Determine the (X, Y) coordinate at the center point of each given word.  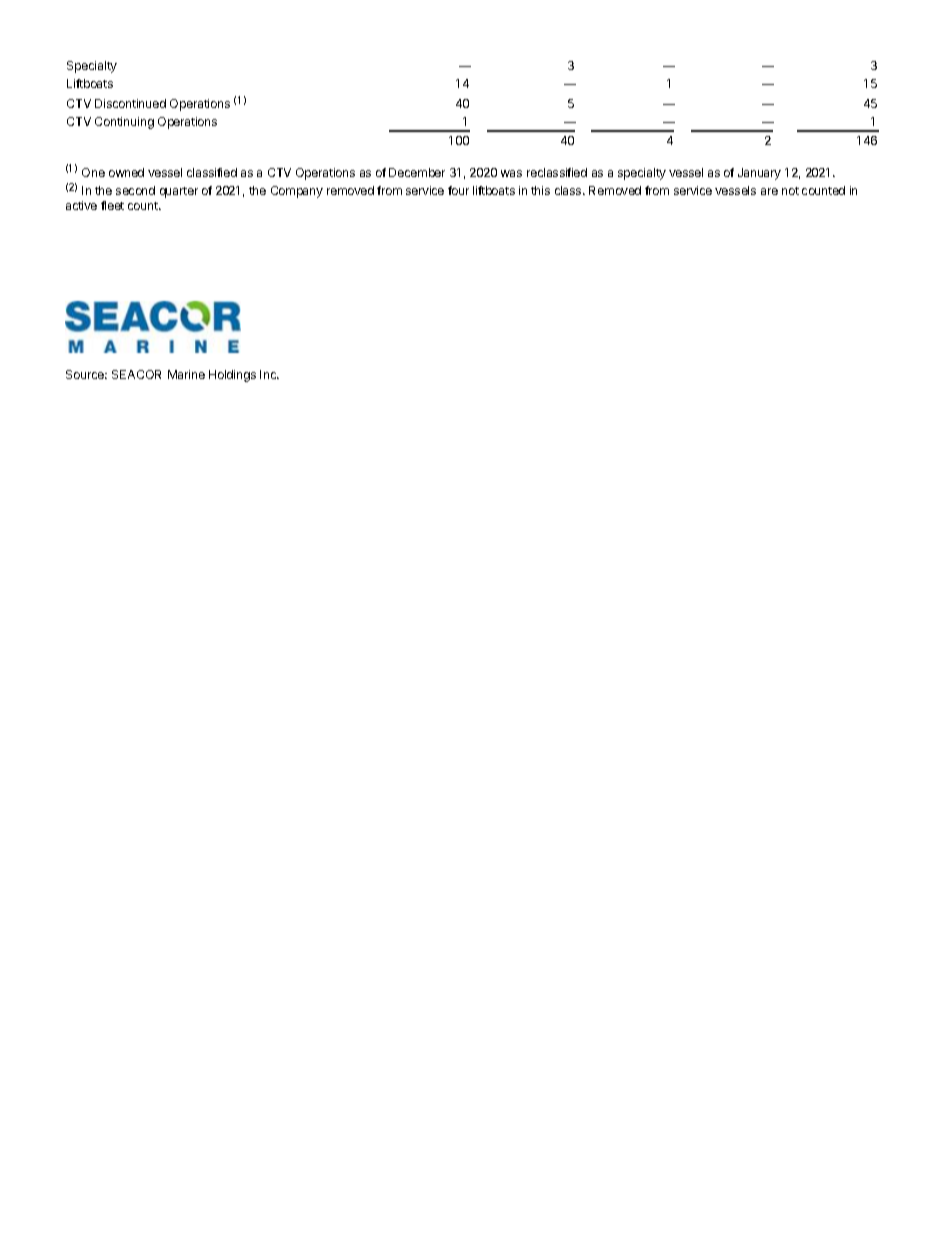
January (759, 174)
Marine (186, 374)
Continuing (124, 123)
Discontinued (130, 103)
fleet (112, 205)
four (458, 190)
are (769, 191)
